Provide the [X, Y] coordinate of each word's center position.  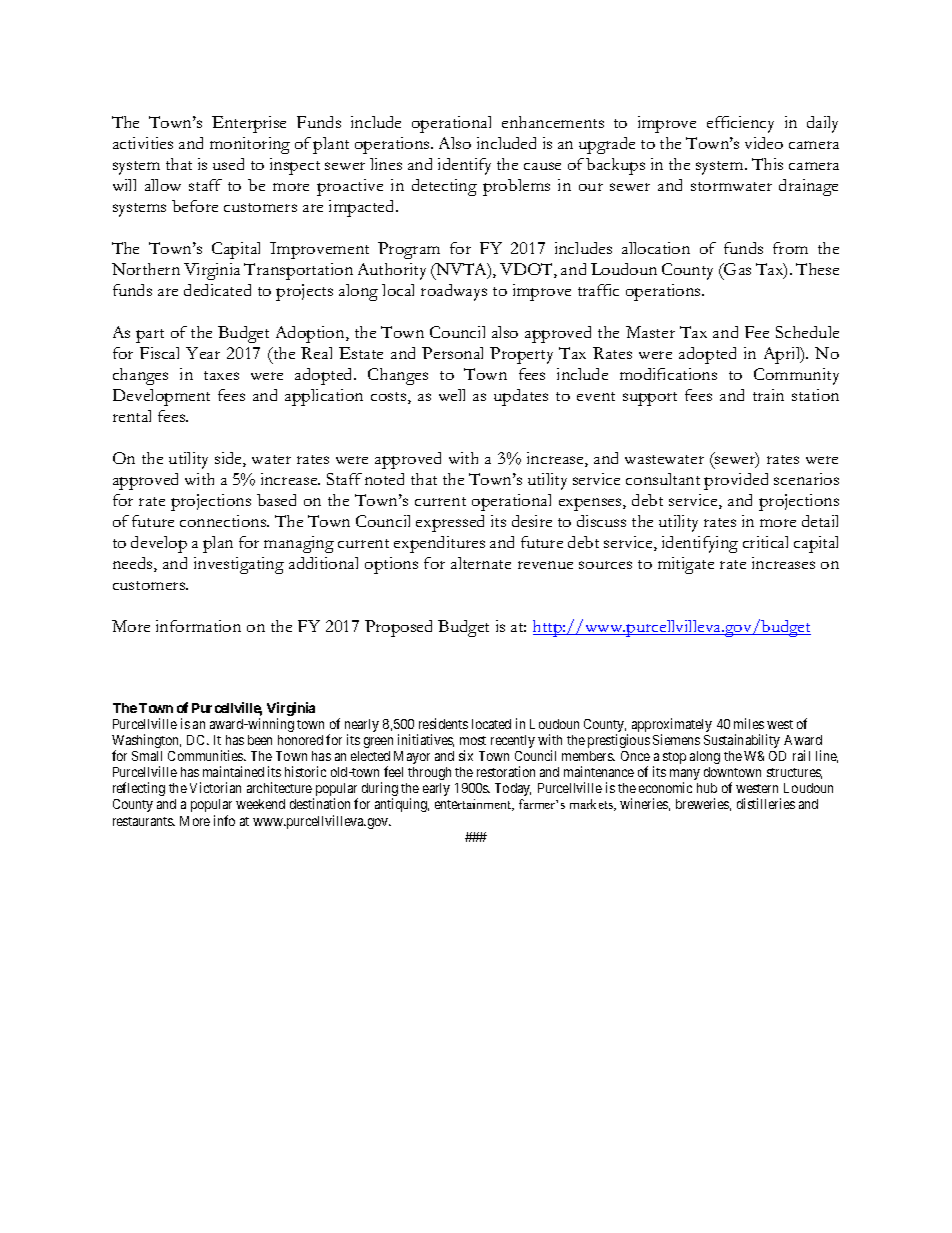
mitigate [686, 565]
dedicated [217, 290]
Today [513, 789]
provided [736, 481]
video [764, 143]
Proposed [398, 628]
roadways [454, 292]
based [276, 500]
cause [542, 166]
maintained [233, 771]
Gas [736, 269]
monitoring [250, 145]
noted [384, 479]
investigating [239, 565]
